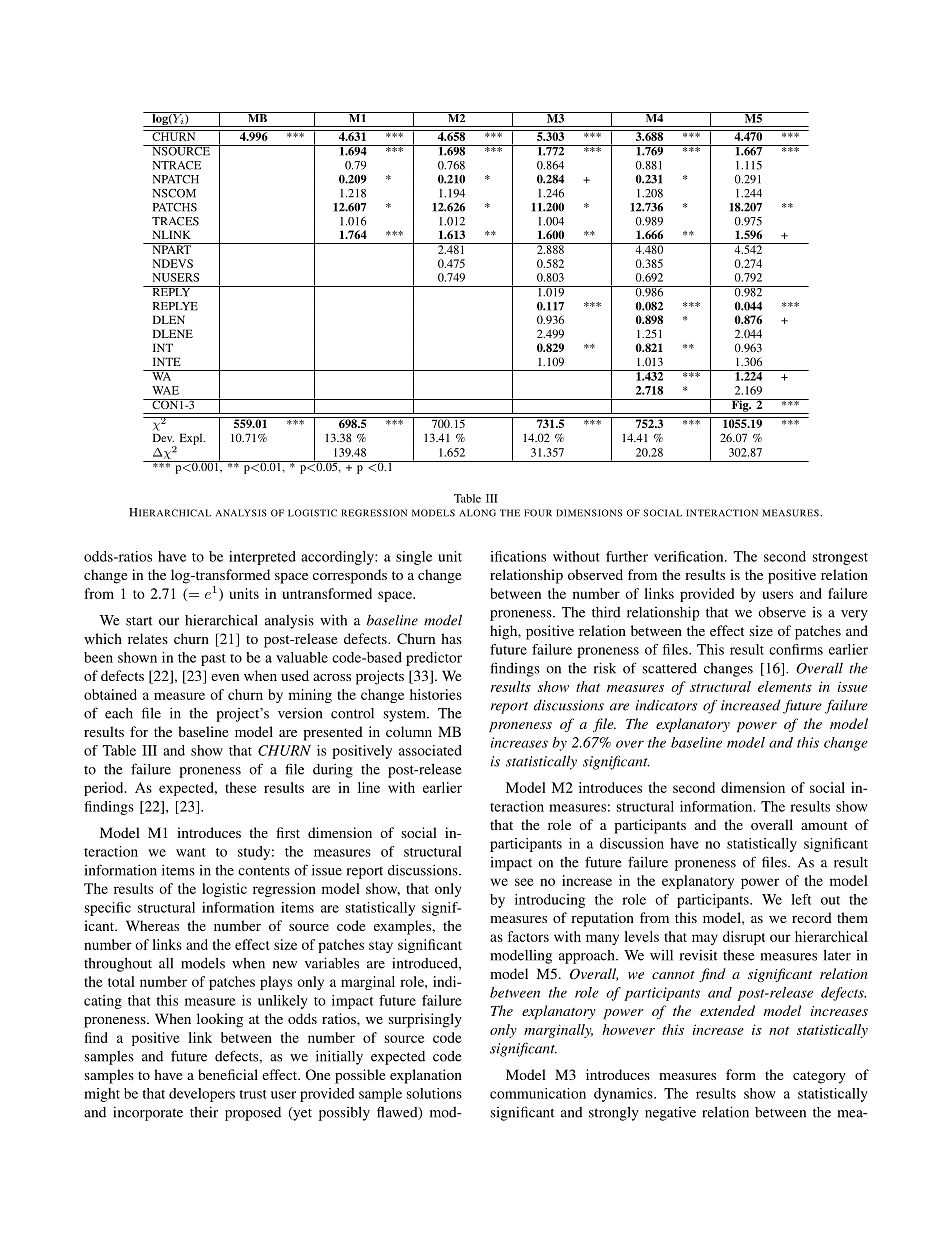  Describe the element at coordinates (538, 513) in the page. I see `FOUR` at that location.
